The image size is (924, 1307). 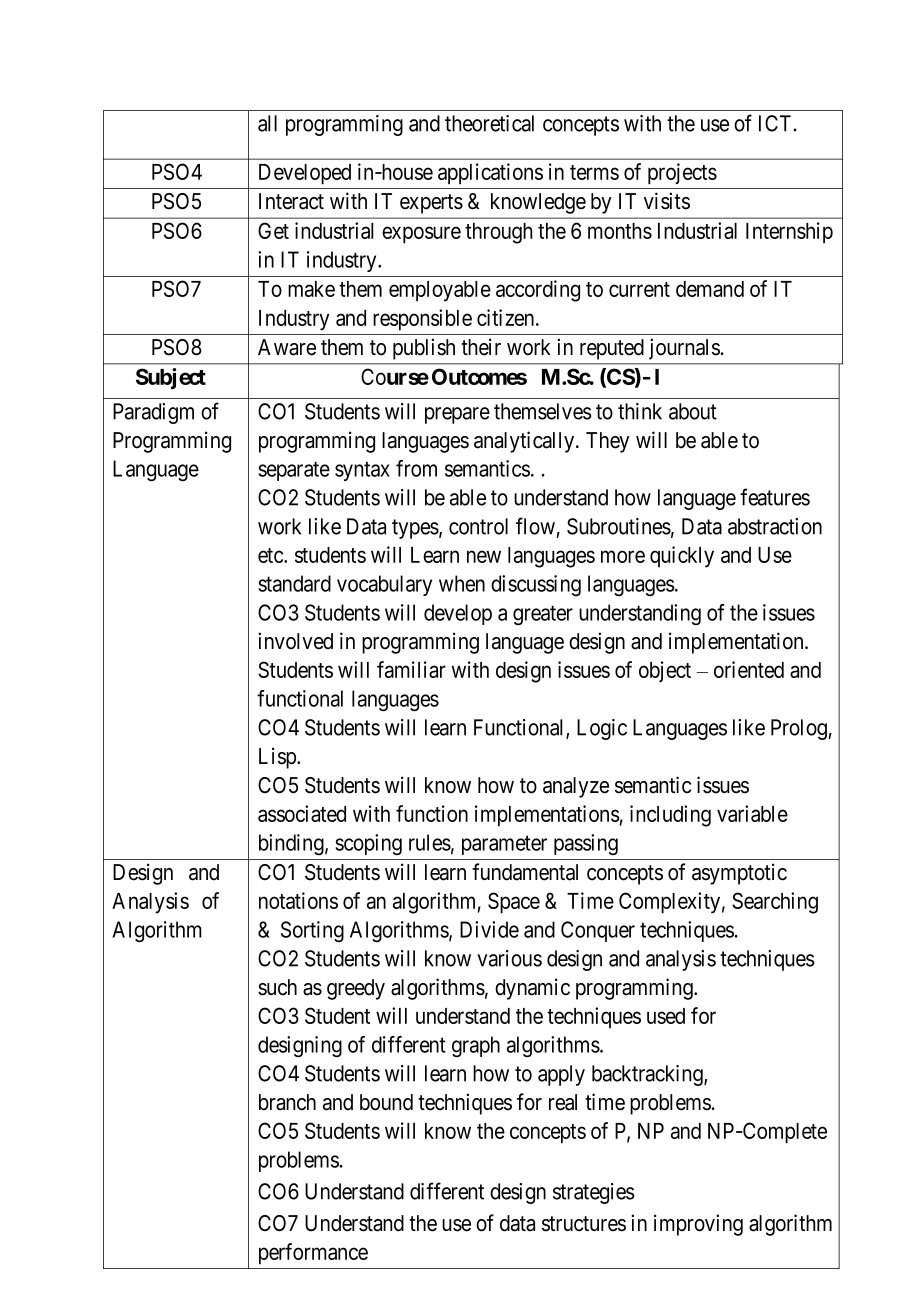 What do you see at coordinates (682, 174) in the screenshot?
I see `projects` at bounding box center [682, 174].
